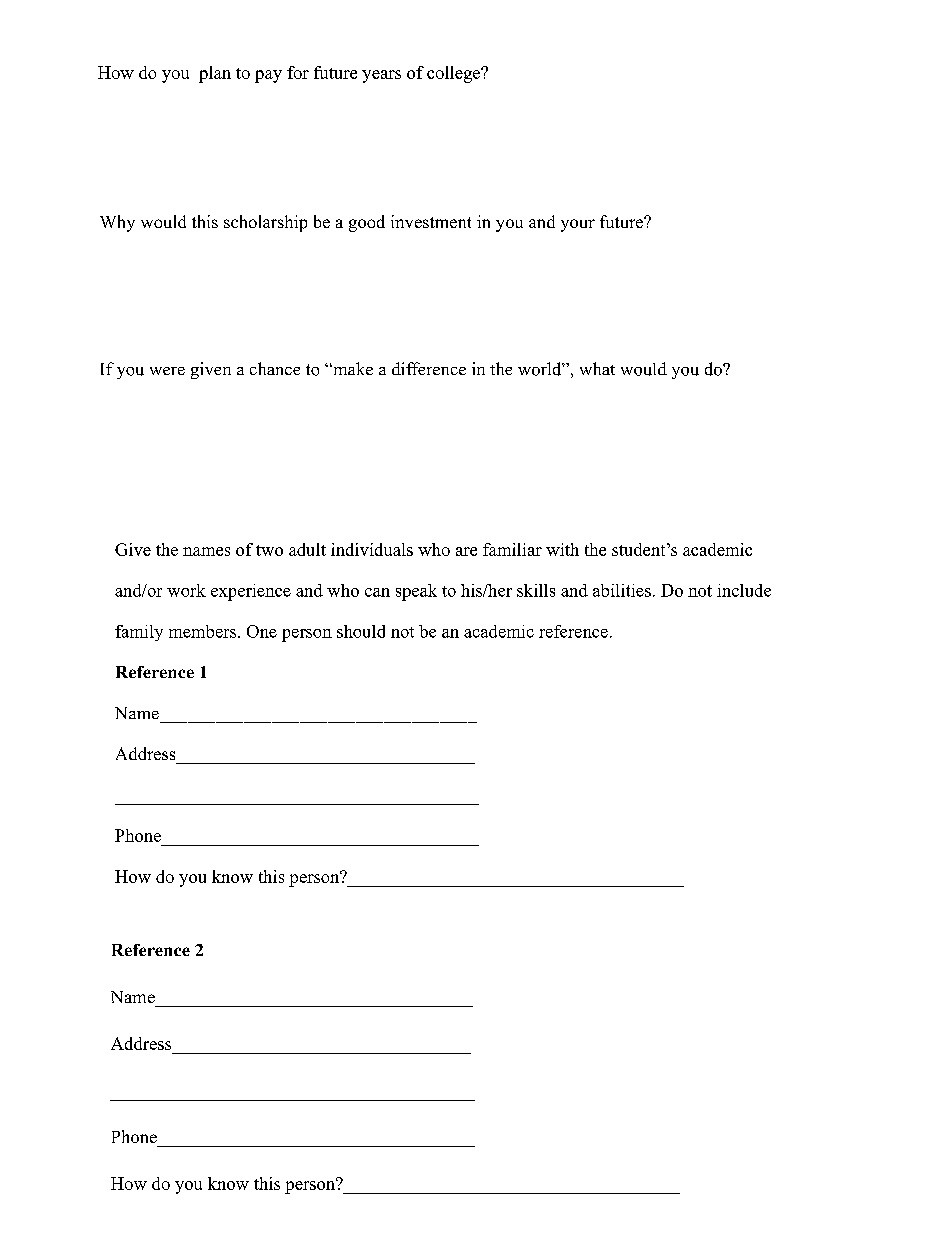 The image size is (952, 1233). I want to click on are, so click(466, 551).
